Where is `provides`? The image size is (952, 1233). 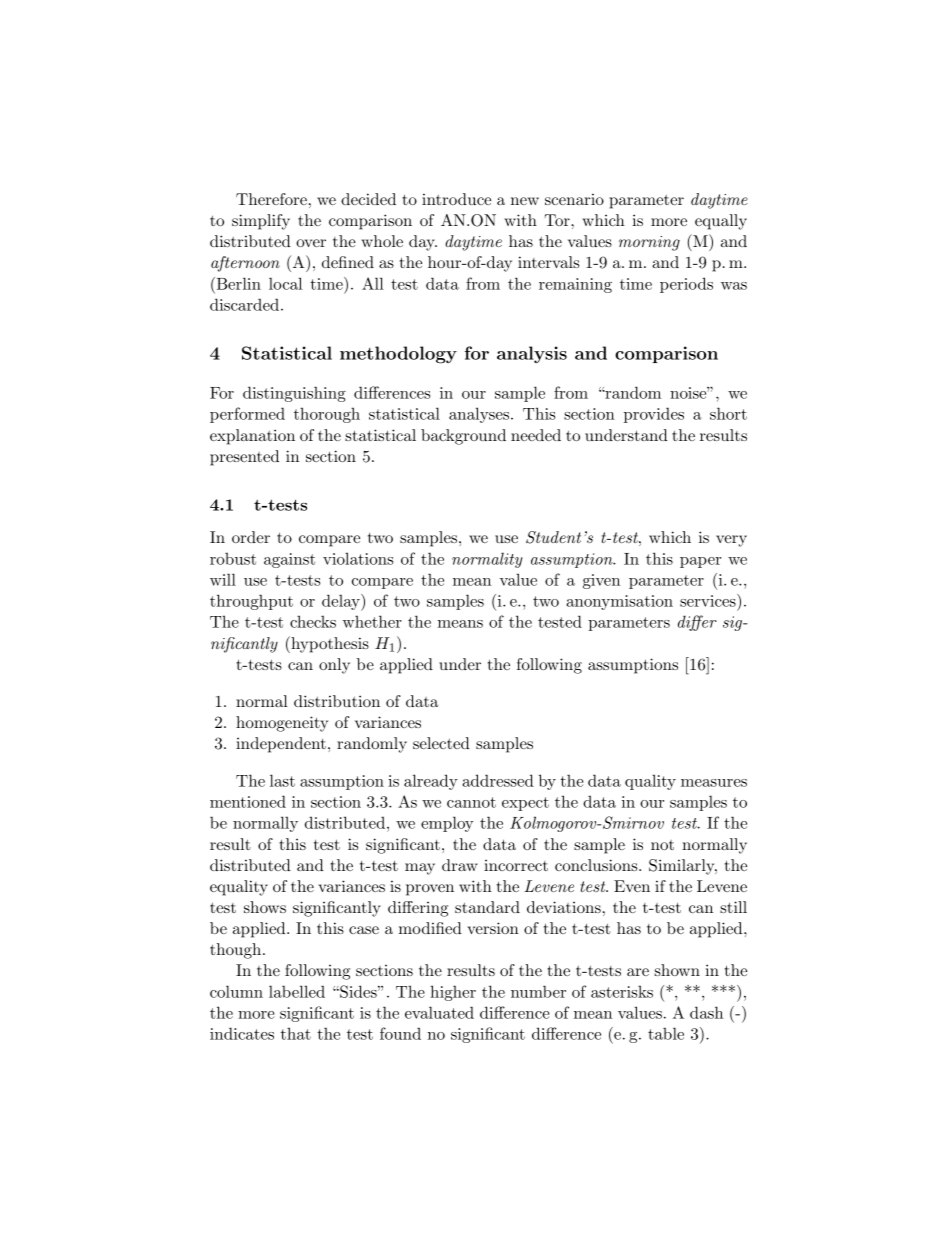
provides is located at coordinates (654, 415).
